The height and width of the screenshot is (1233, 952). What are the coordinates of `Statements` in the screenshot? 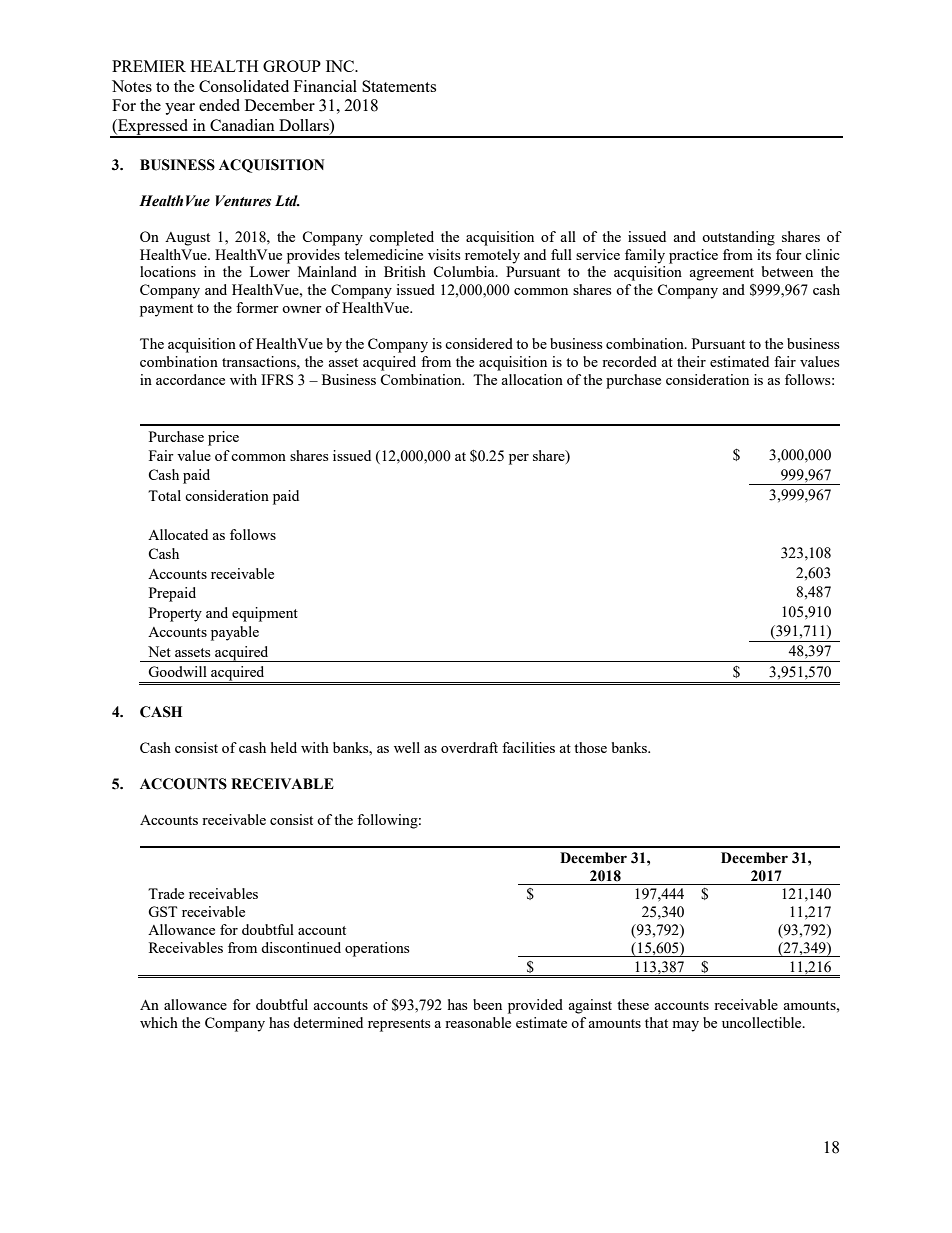 It's located at (399, 86).
